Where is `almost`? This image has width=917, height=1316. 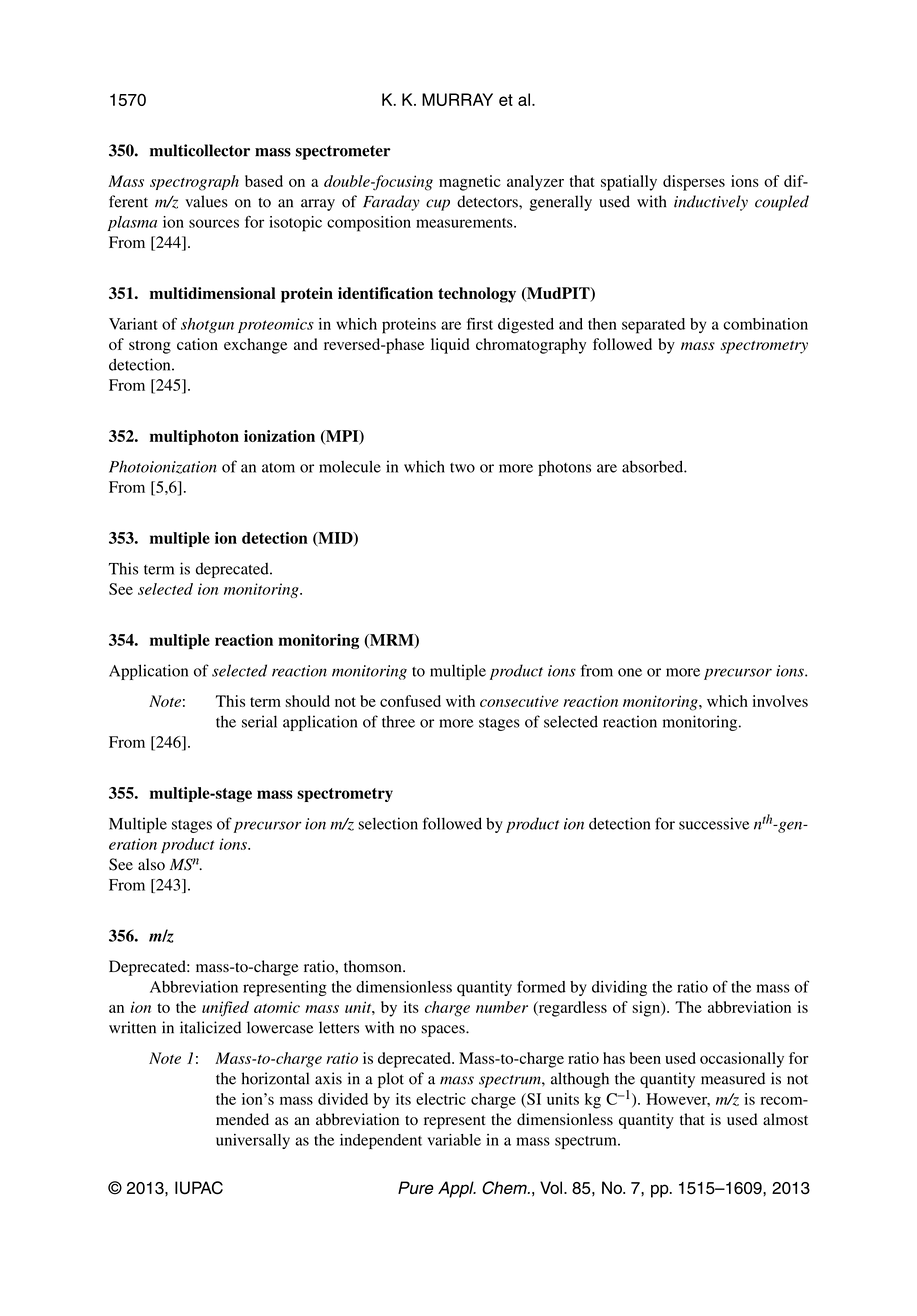 almost is located at coordinates (785, 1119).
